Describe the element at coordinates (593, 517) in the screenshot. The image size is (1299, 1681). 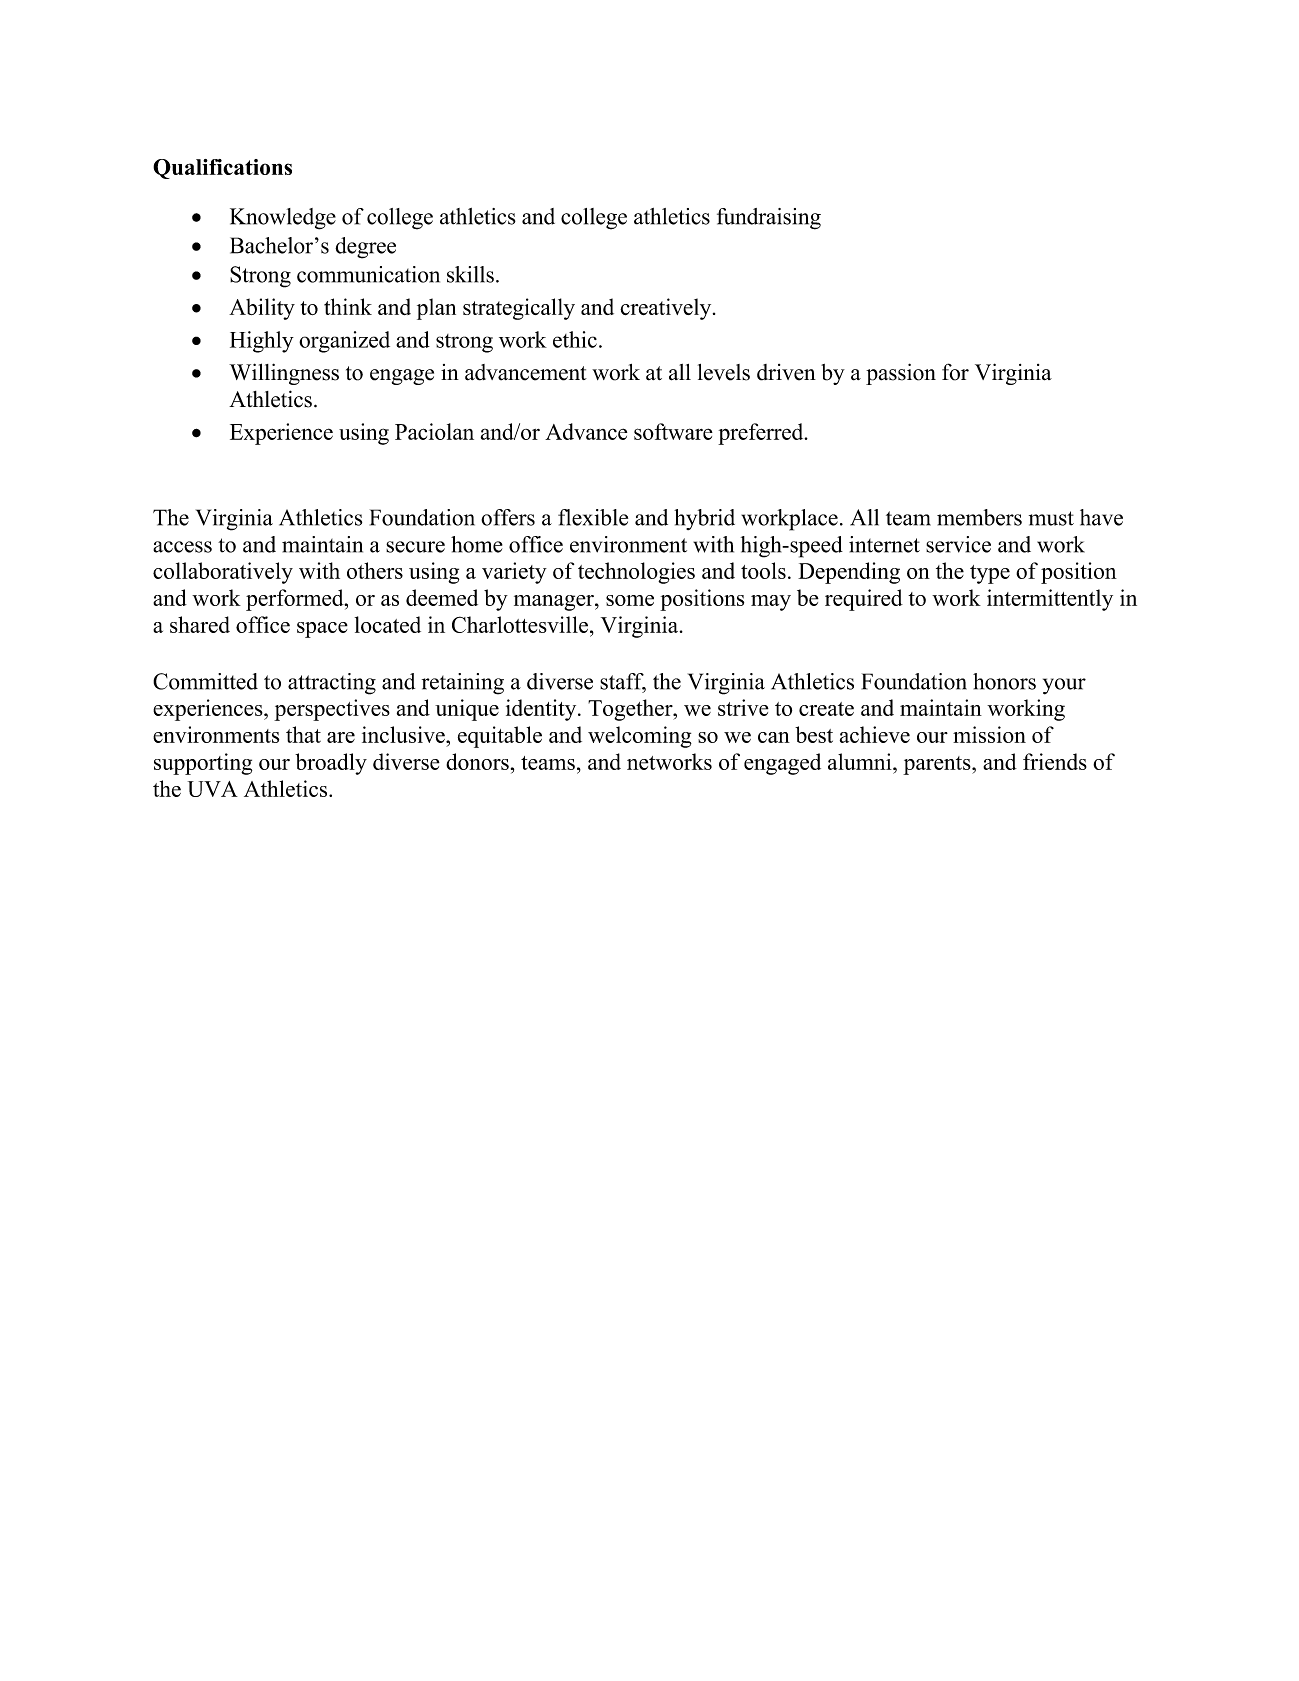
I see `flexible` at that location.
